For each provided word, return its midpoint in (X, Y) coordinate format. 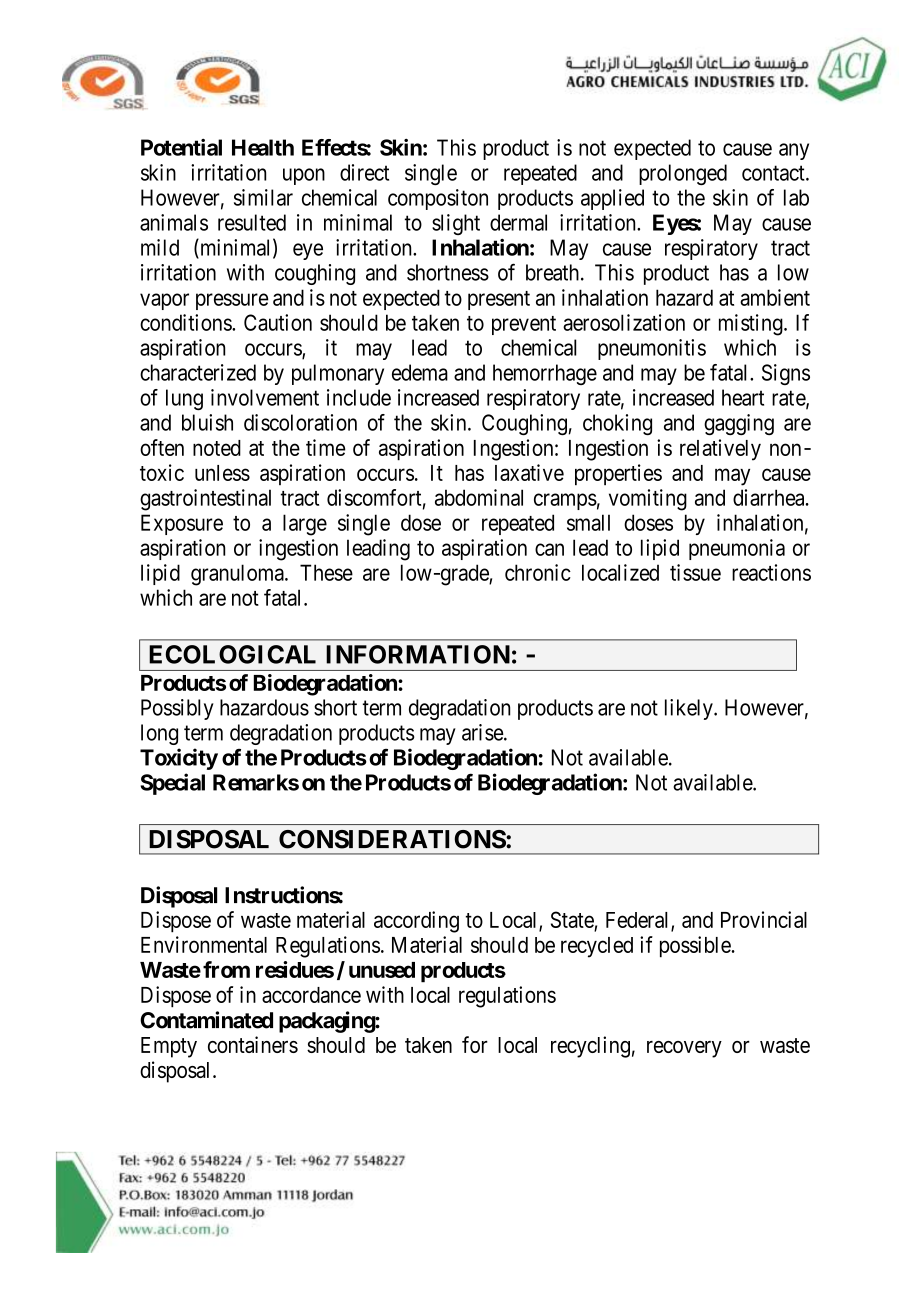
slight (456, 224)
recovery (684, 1049)
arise (483, 732)
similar (263, 197)
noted (217, 448)
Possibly (177, 709)
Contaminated (206, 1020)
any (794, 151)
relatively (720, 450)
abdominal (479, 497)
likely (690, 709)
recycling (590, 1047)
